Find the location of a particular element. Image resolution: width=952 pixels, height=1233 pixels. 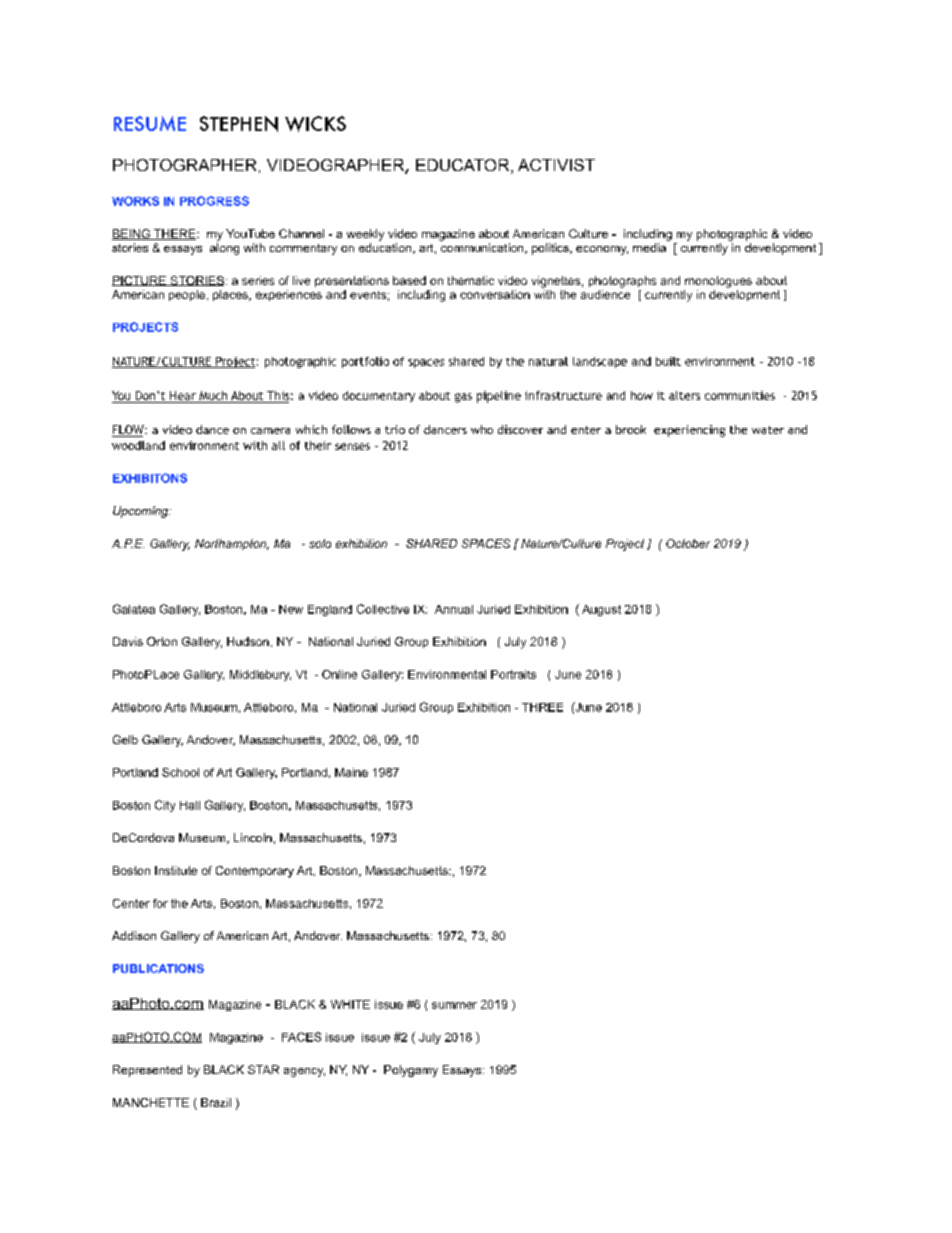

summer is located at coordinates (454, 1005).
